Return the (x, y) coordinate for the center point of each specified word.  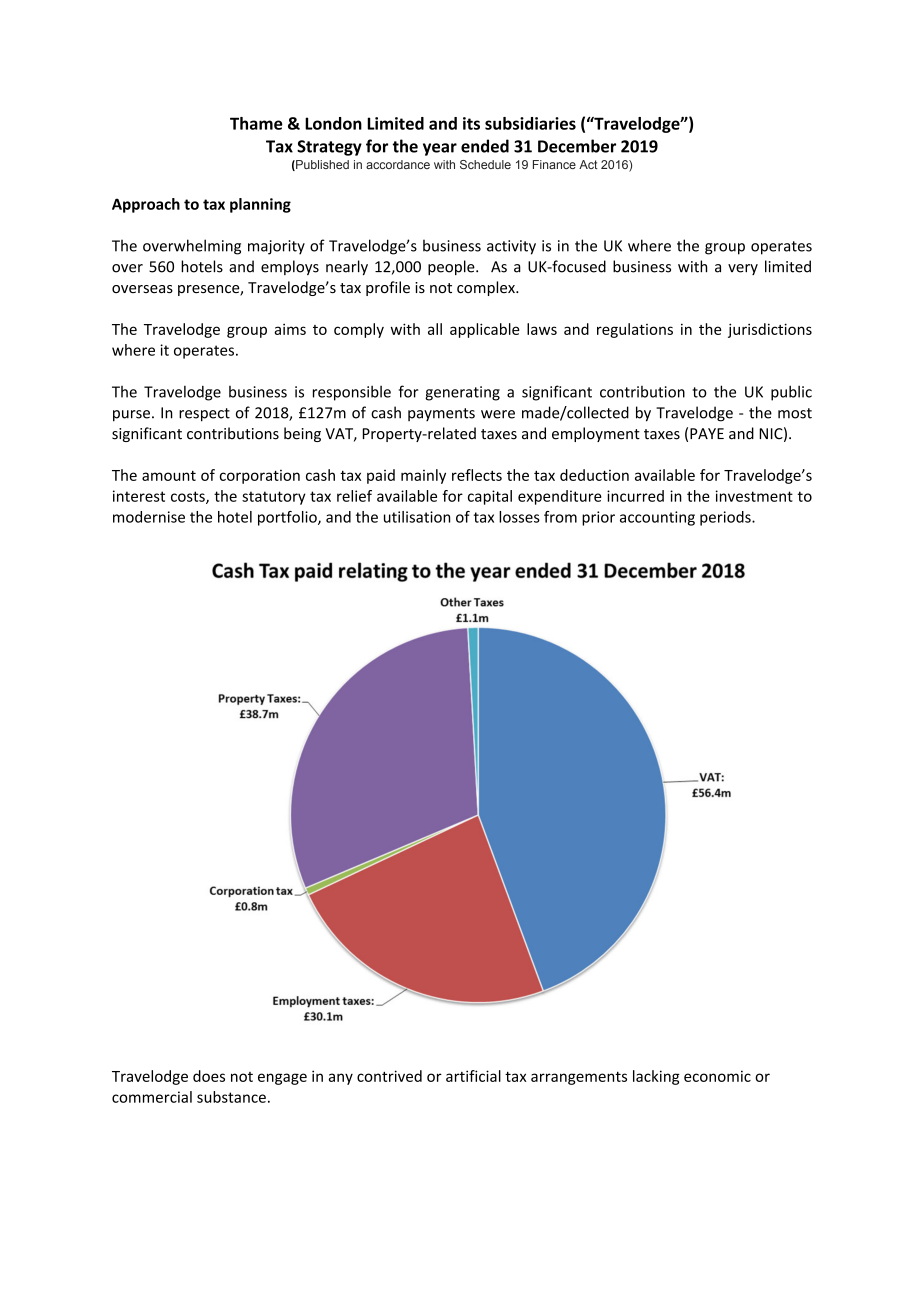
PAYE (707, 433)
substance (231, 1097)
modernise (149, 517)
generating (462, 393)
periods (726, 518)
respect (204, 415)
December (577, 146)
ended (485, 146)
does (209, 1076)
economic (717, 1076)
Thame (256, 123)
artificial (473, 1076)
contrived (389, 1076)
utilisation (417, 517)
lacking (656, 1077)
